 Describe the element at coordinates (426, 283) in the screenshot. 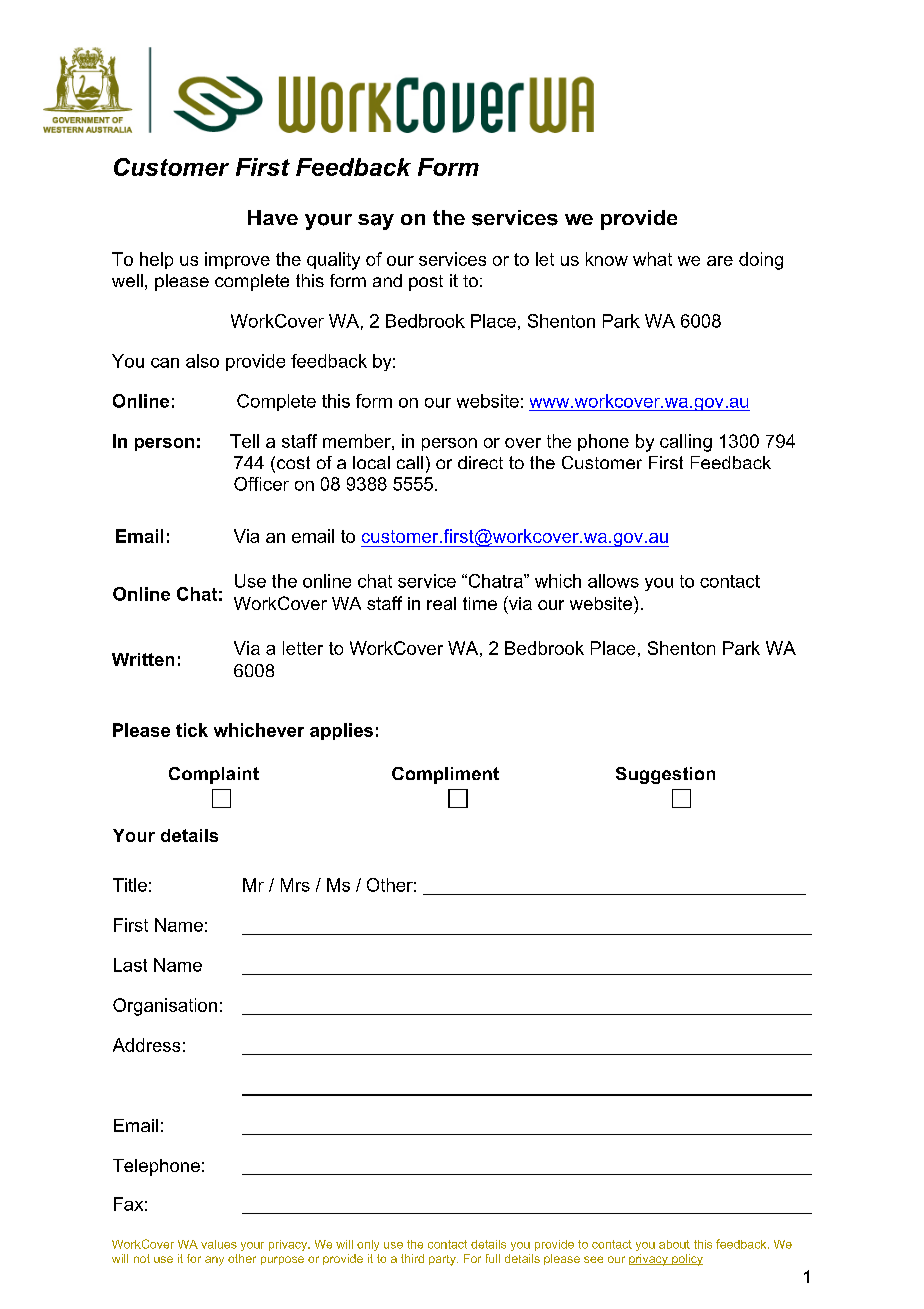

I see `post` at that location.
